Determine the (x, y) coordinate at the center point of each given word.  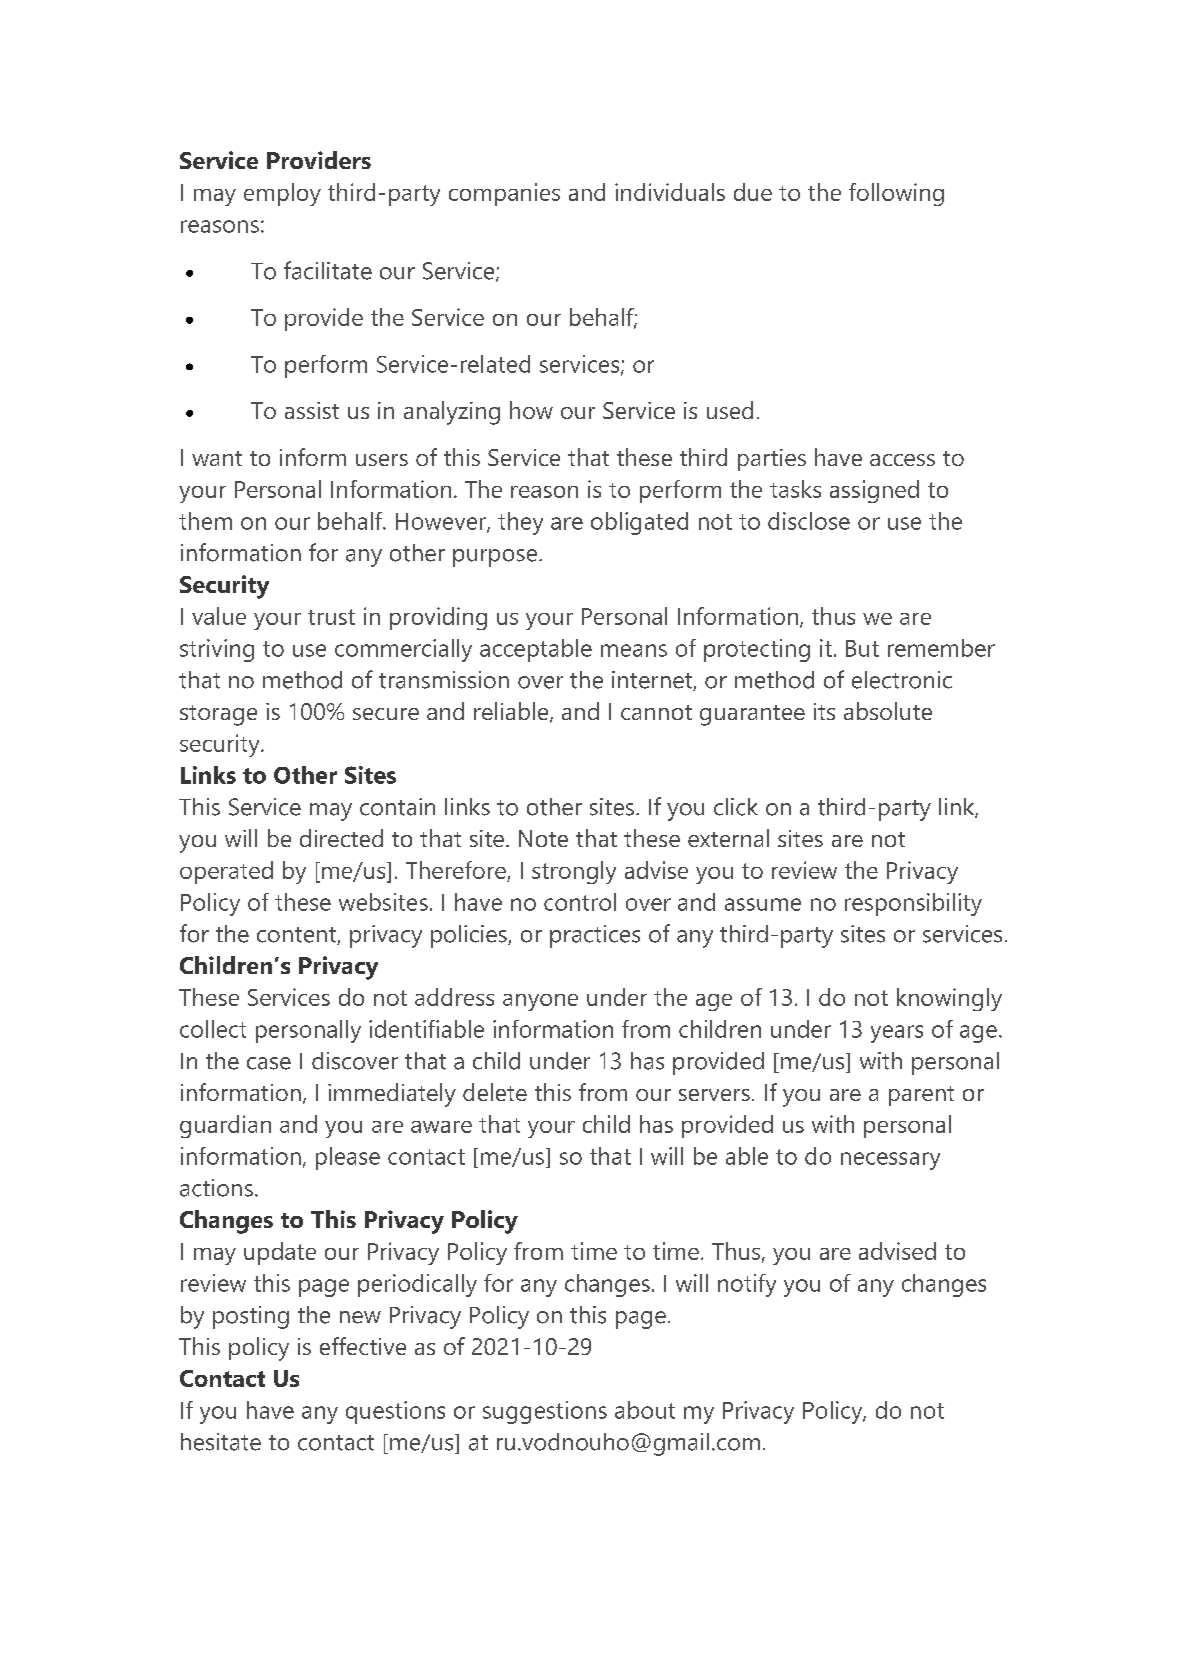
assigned (874, 491)
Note (543, 838)
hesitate (221, 1442)
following (896, 194)
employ (282, 194)
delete (495, 1092)
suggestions (545, 1412)
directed (341, 838)
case (269, 1063)
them (205, 521)
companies (504, 194)
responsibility (913, 904)
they (520, 523)
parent (921, 1096)
